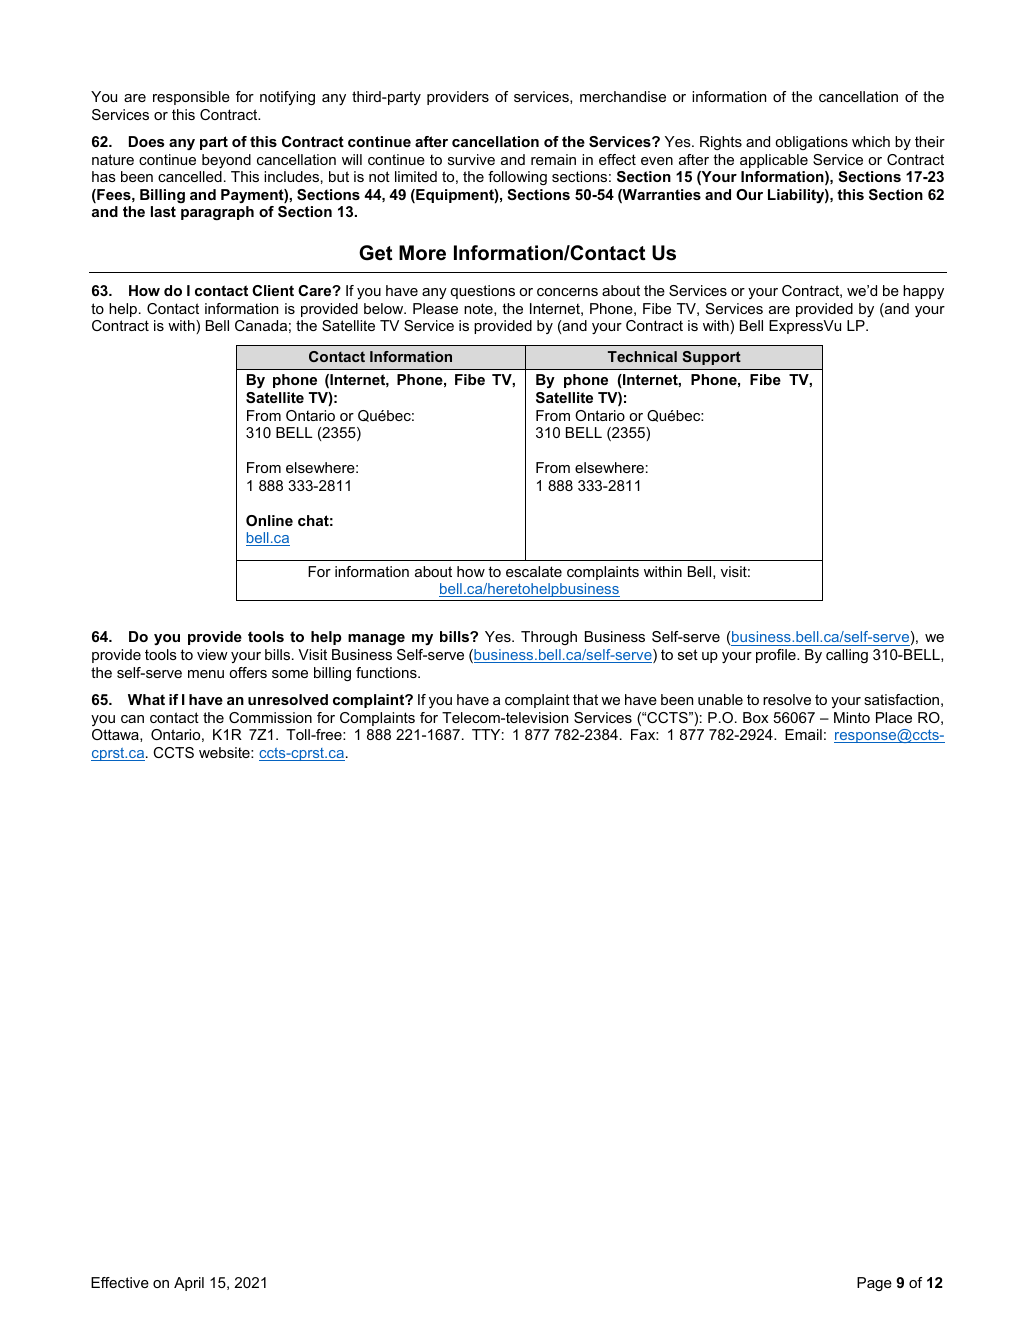 Image resolution: width=1036 pixels, height=1340 pixels. I want to click on remain, so click(553, 159).
